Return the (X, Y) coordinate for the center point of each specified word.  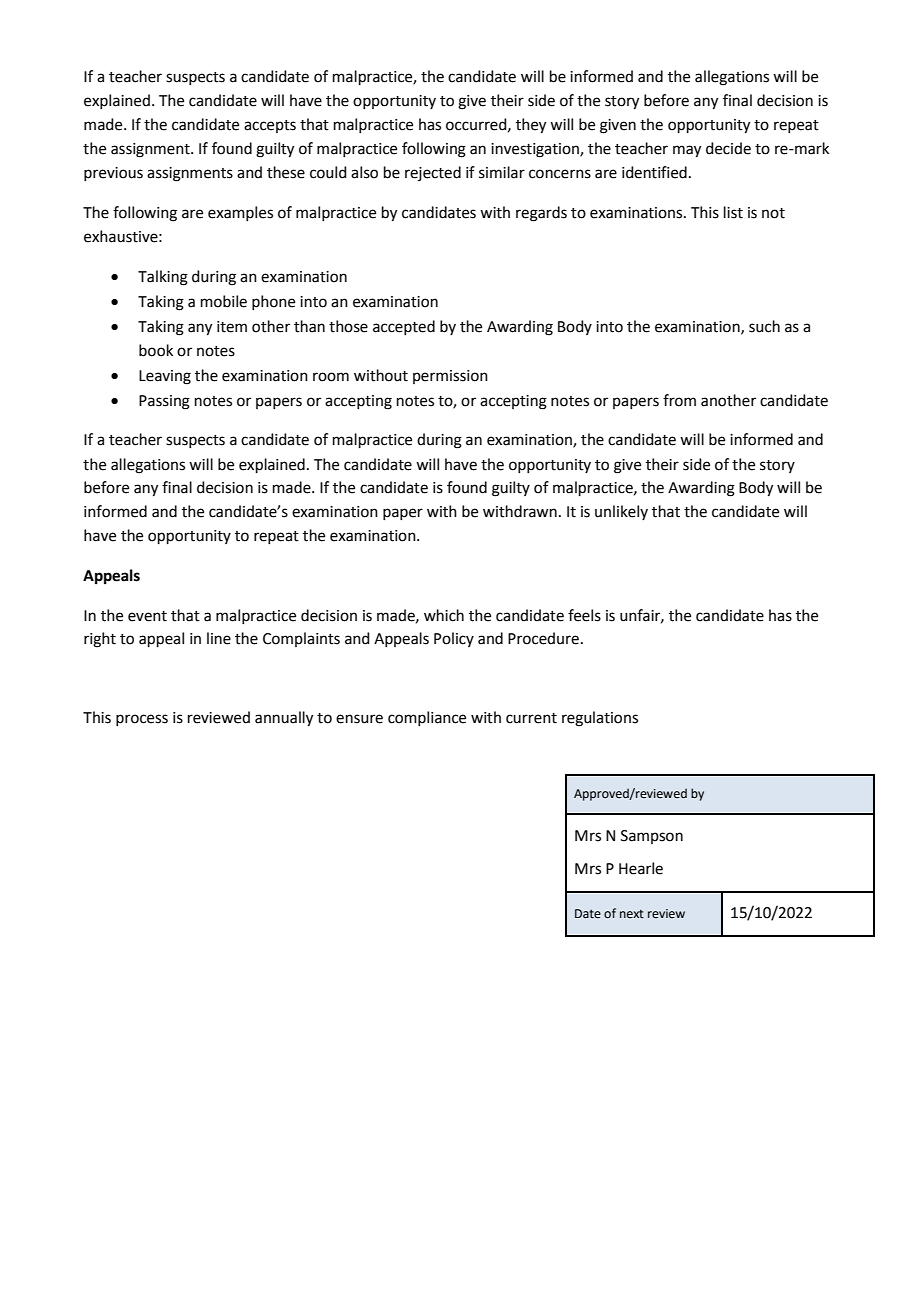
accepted (404, 327)
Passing (164, 402)
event (147, 616)
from (679, 400)
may (687, 151)
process (142, 720)
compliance (427, 718)
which (444, 615)
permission (450, 377)
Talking (163, 278)
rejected (433, 173)
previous (113, 174)
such (764, 326)
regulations (600, 719)
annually (284, 719)
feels (584, 615)
